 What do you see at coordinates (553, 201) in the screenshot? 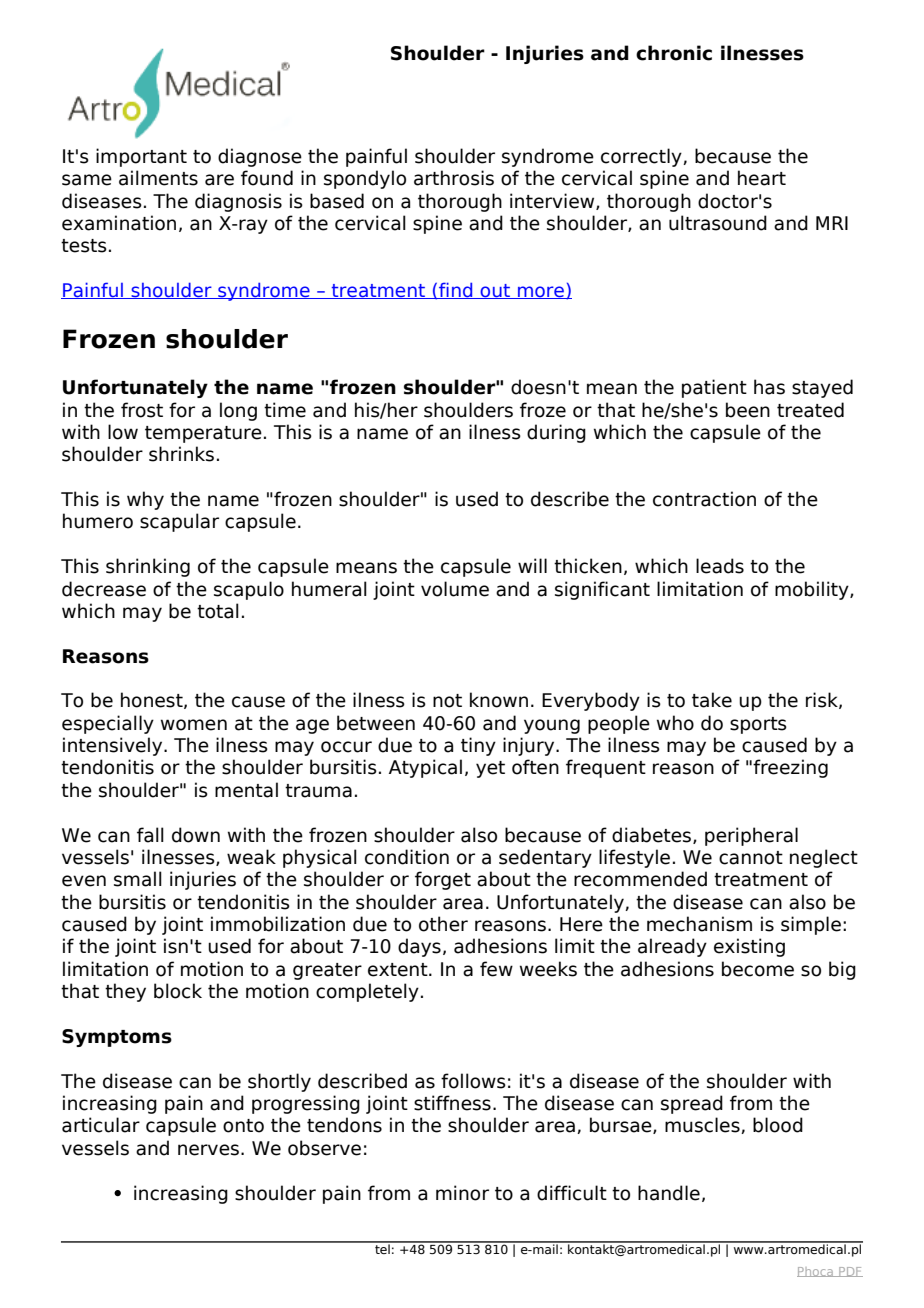
I see `interview` at bounding box center [553, 201].
